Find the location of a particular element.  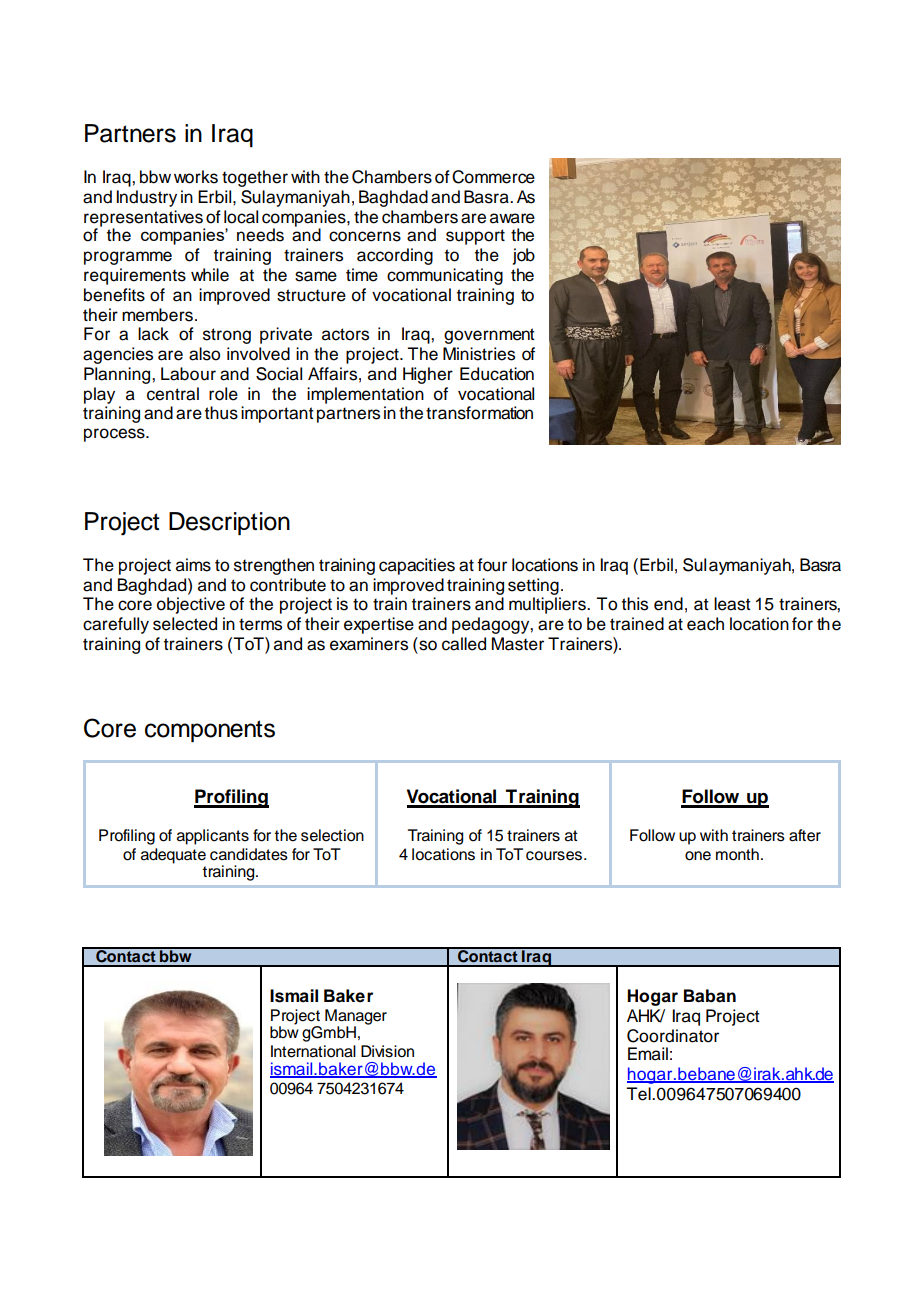

called is located at coordinates (464, 644).
